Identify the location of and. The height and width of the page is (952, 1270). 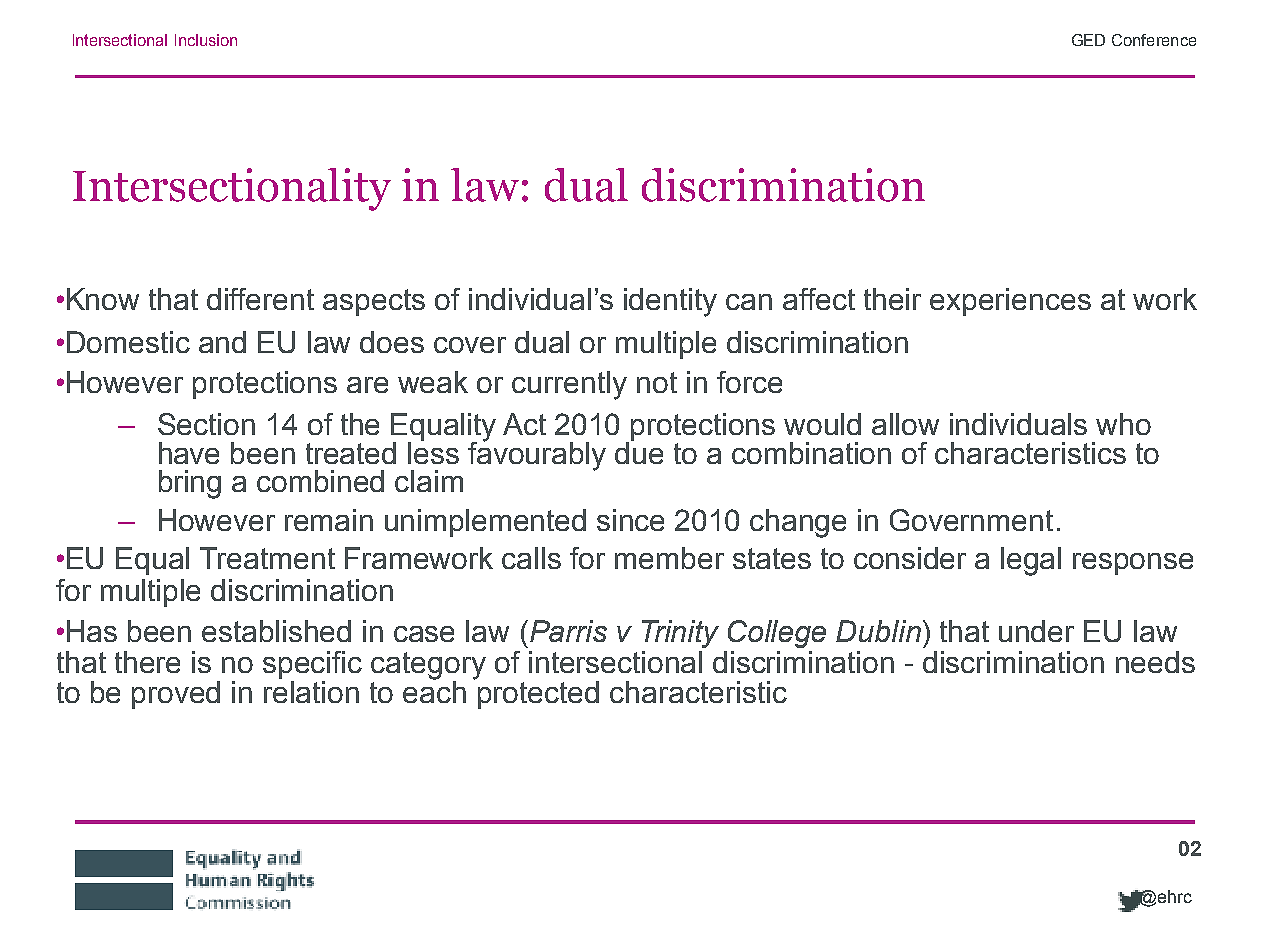
(222, 342).
